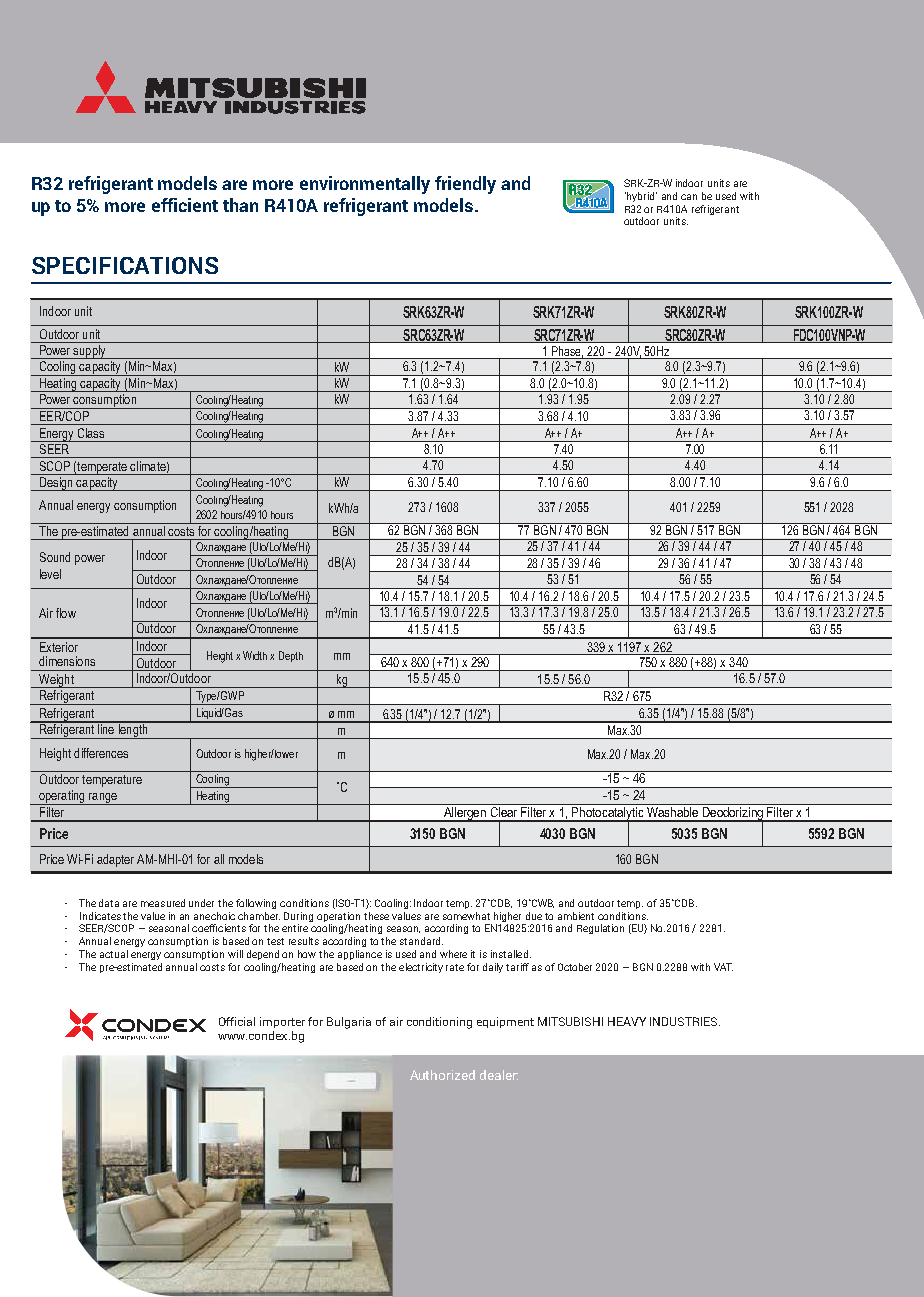 This document has width=924, height=1297. I want to click on these, so click(376, 916).
